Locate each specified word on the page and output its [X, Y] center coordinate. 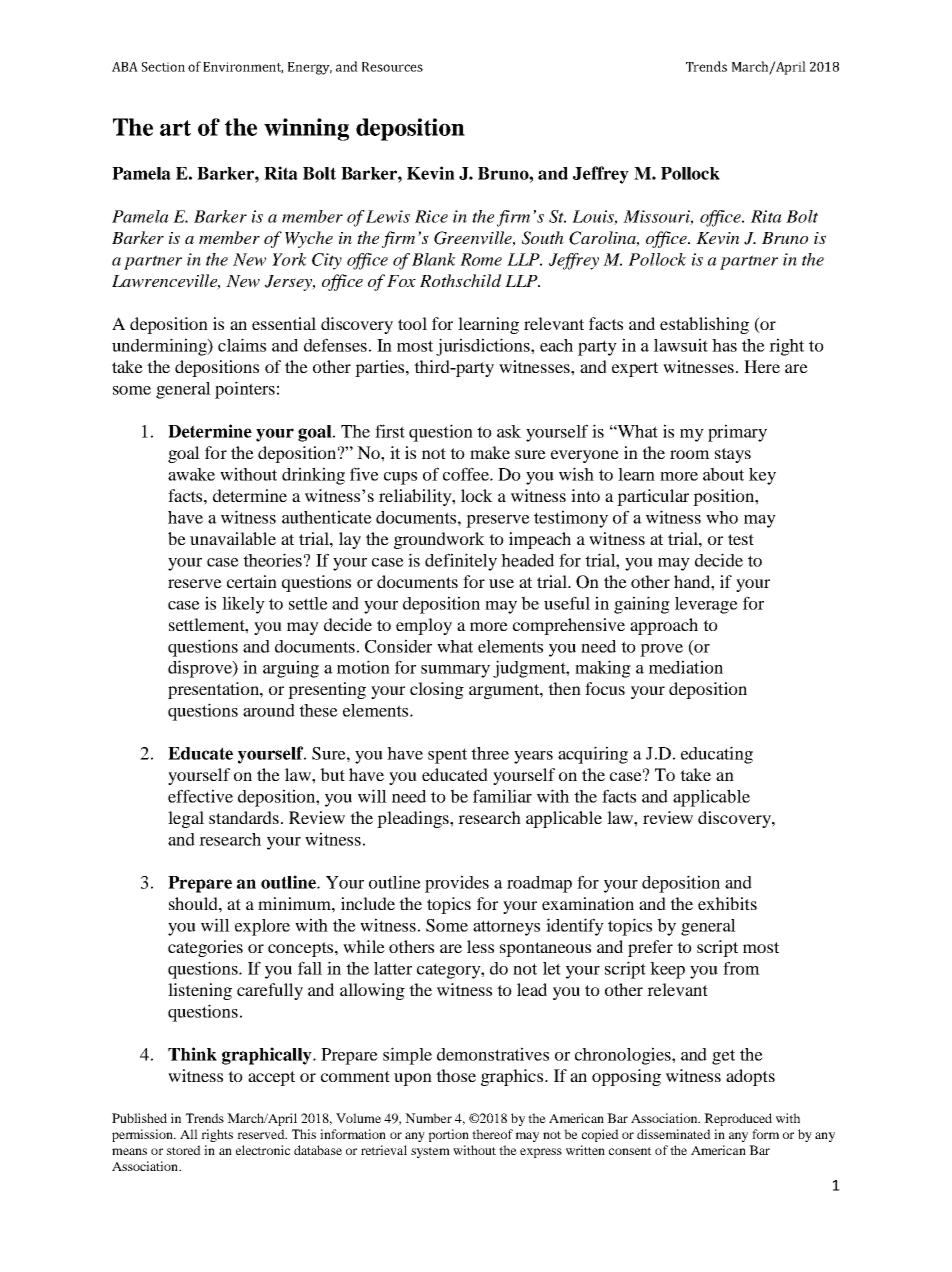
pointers [245, 390]
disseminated [674, 1134]
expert [635, 369]
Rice [431, 216]
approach [664, 626]
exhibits [727, 903]
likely [243, 605]
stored [184, 1150]
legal [186, 819]
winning [306, 129]
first [390, 431]
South [543, 238]
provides [457, 884]
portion [448, 1135]
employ [424, 626]
